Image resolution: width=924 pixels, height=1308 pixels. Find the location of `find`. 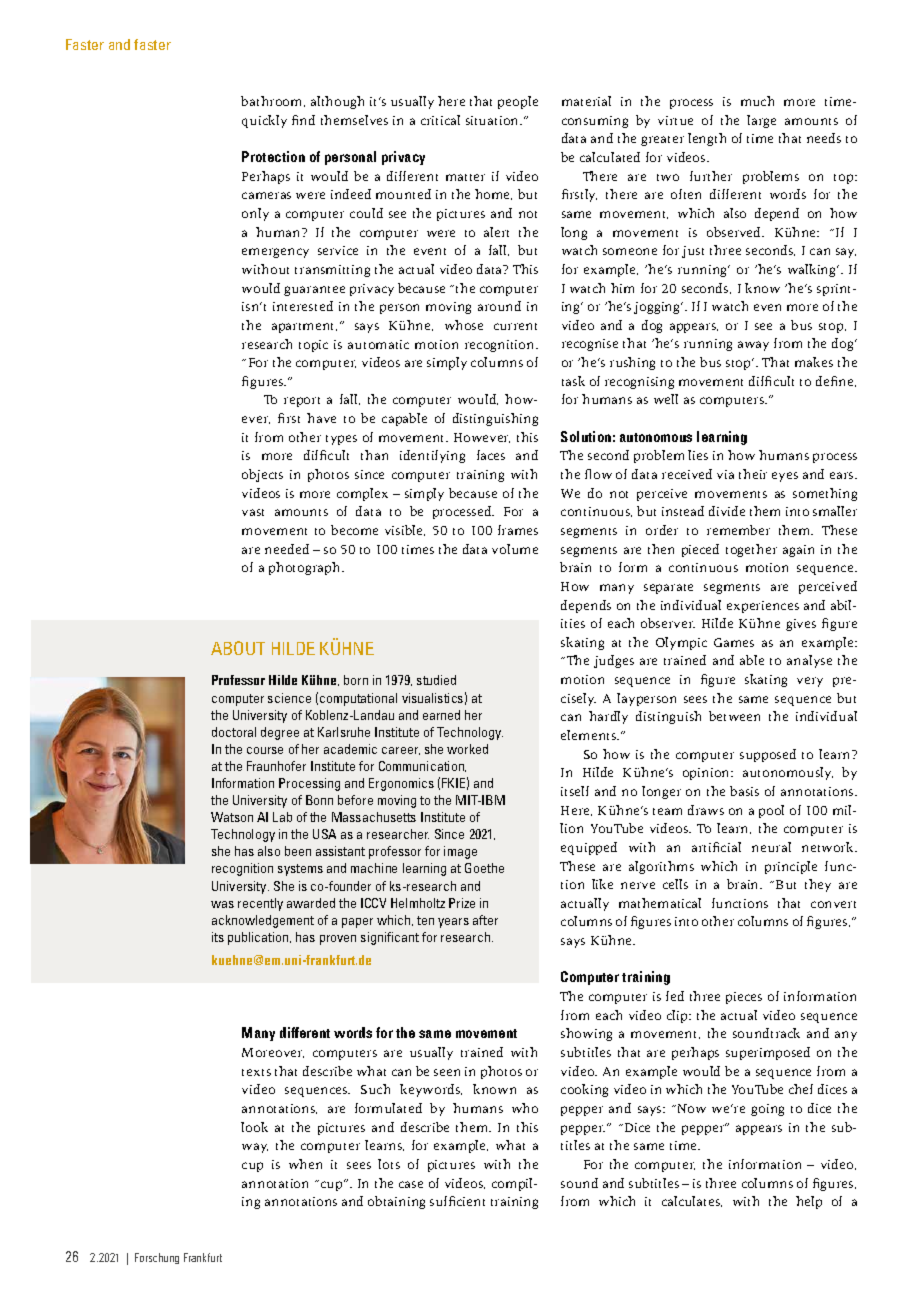

find is located at coordinates (303, 120).
